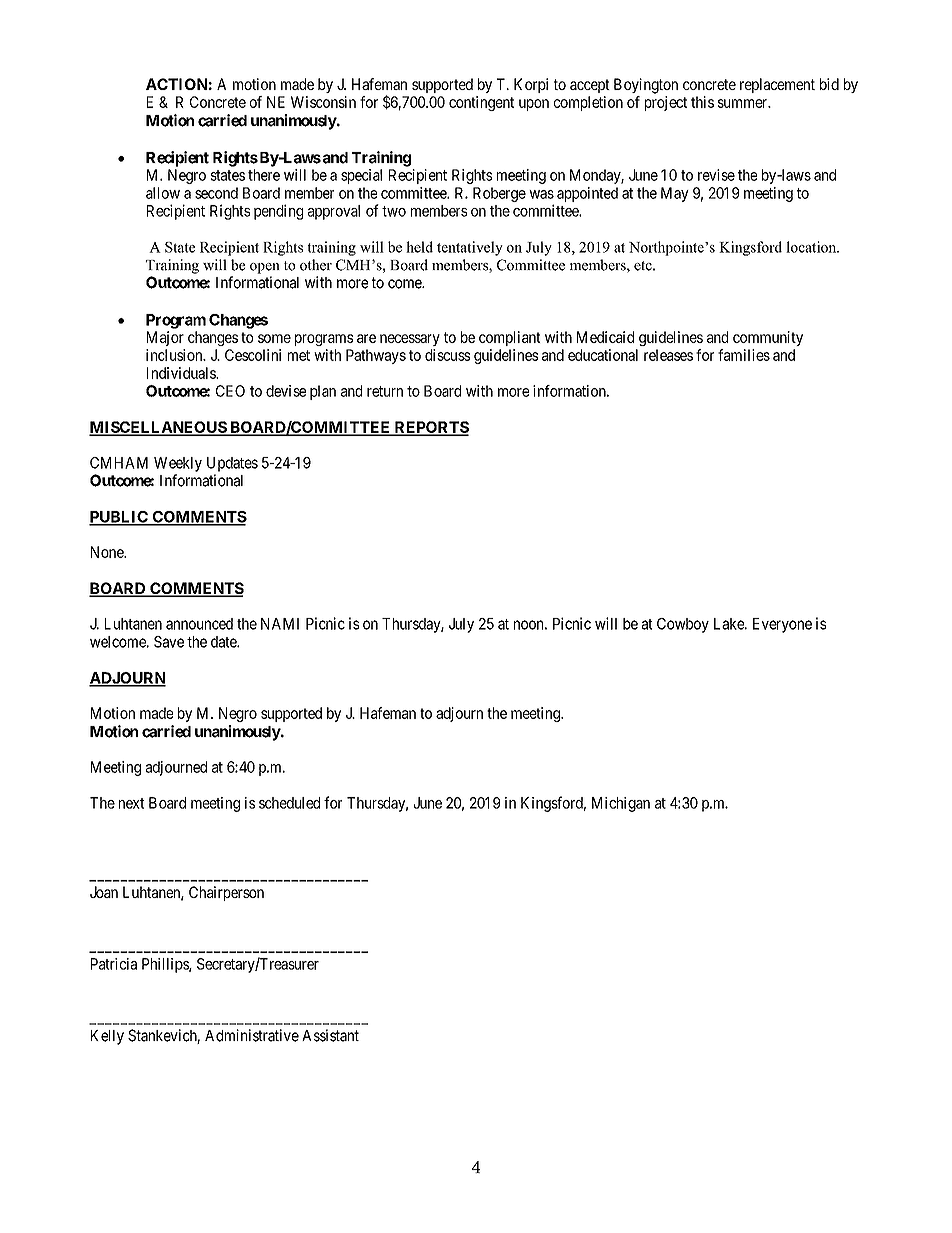 The width and height of the document is (952, 1233). Describe the element at coordinates (683, 625) in the document. I see `Cowboy` at that location.
